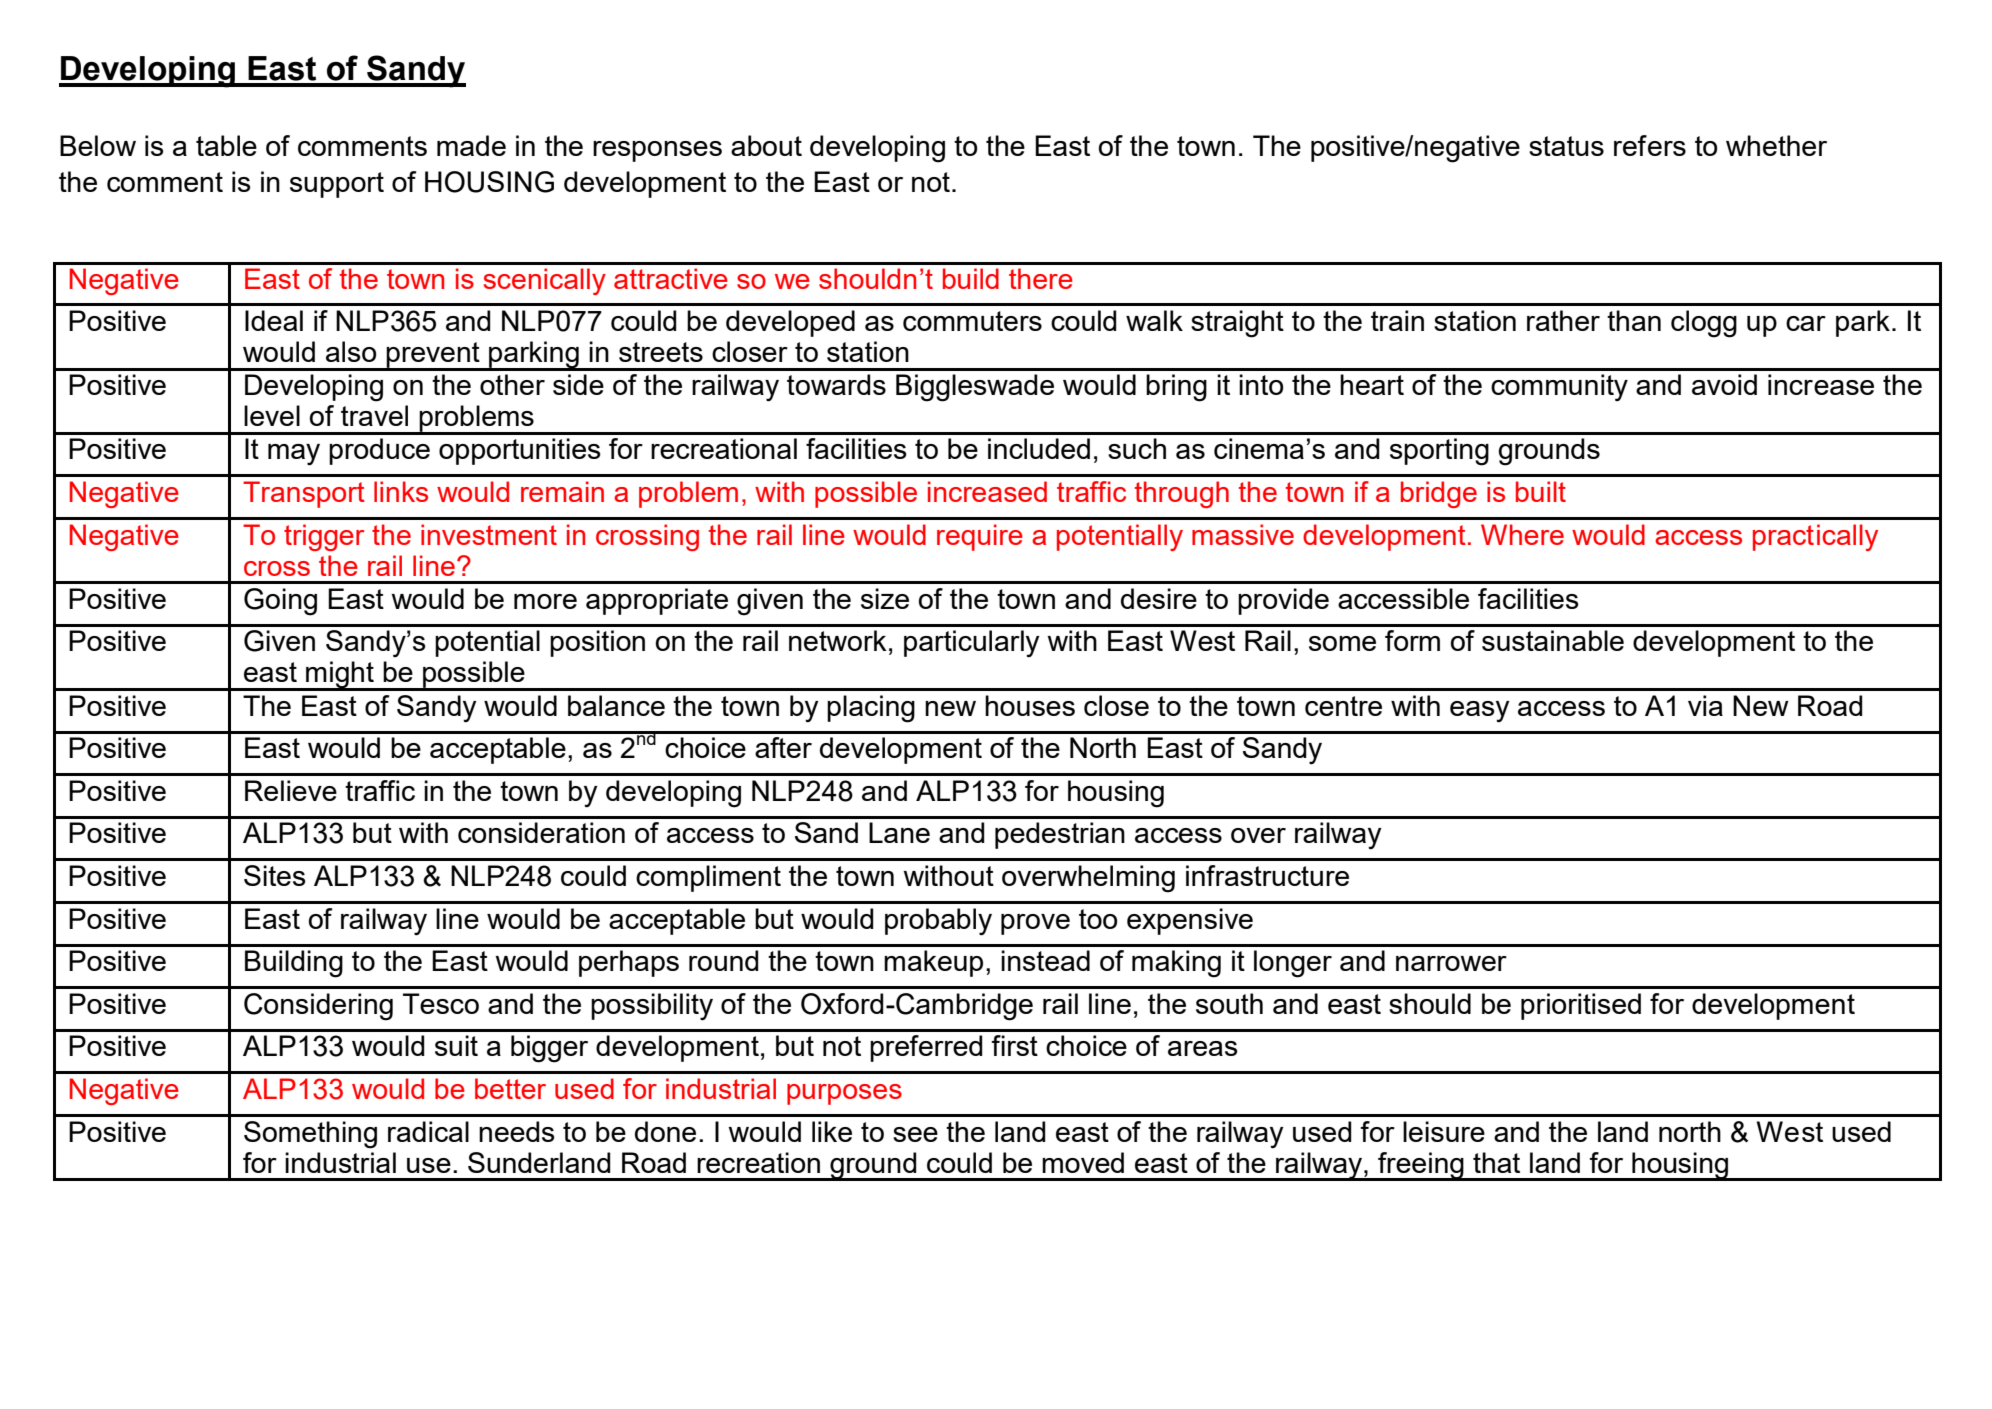 The width and height of the screenshot is (1992, 1409). Describe the element at coordinates (1541, 491) in the screenshot. I see `built` at that location.
